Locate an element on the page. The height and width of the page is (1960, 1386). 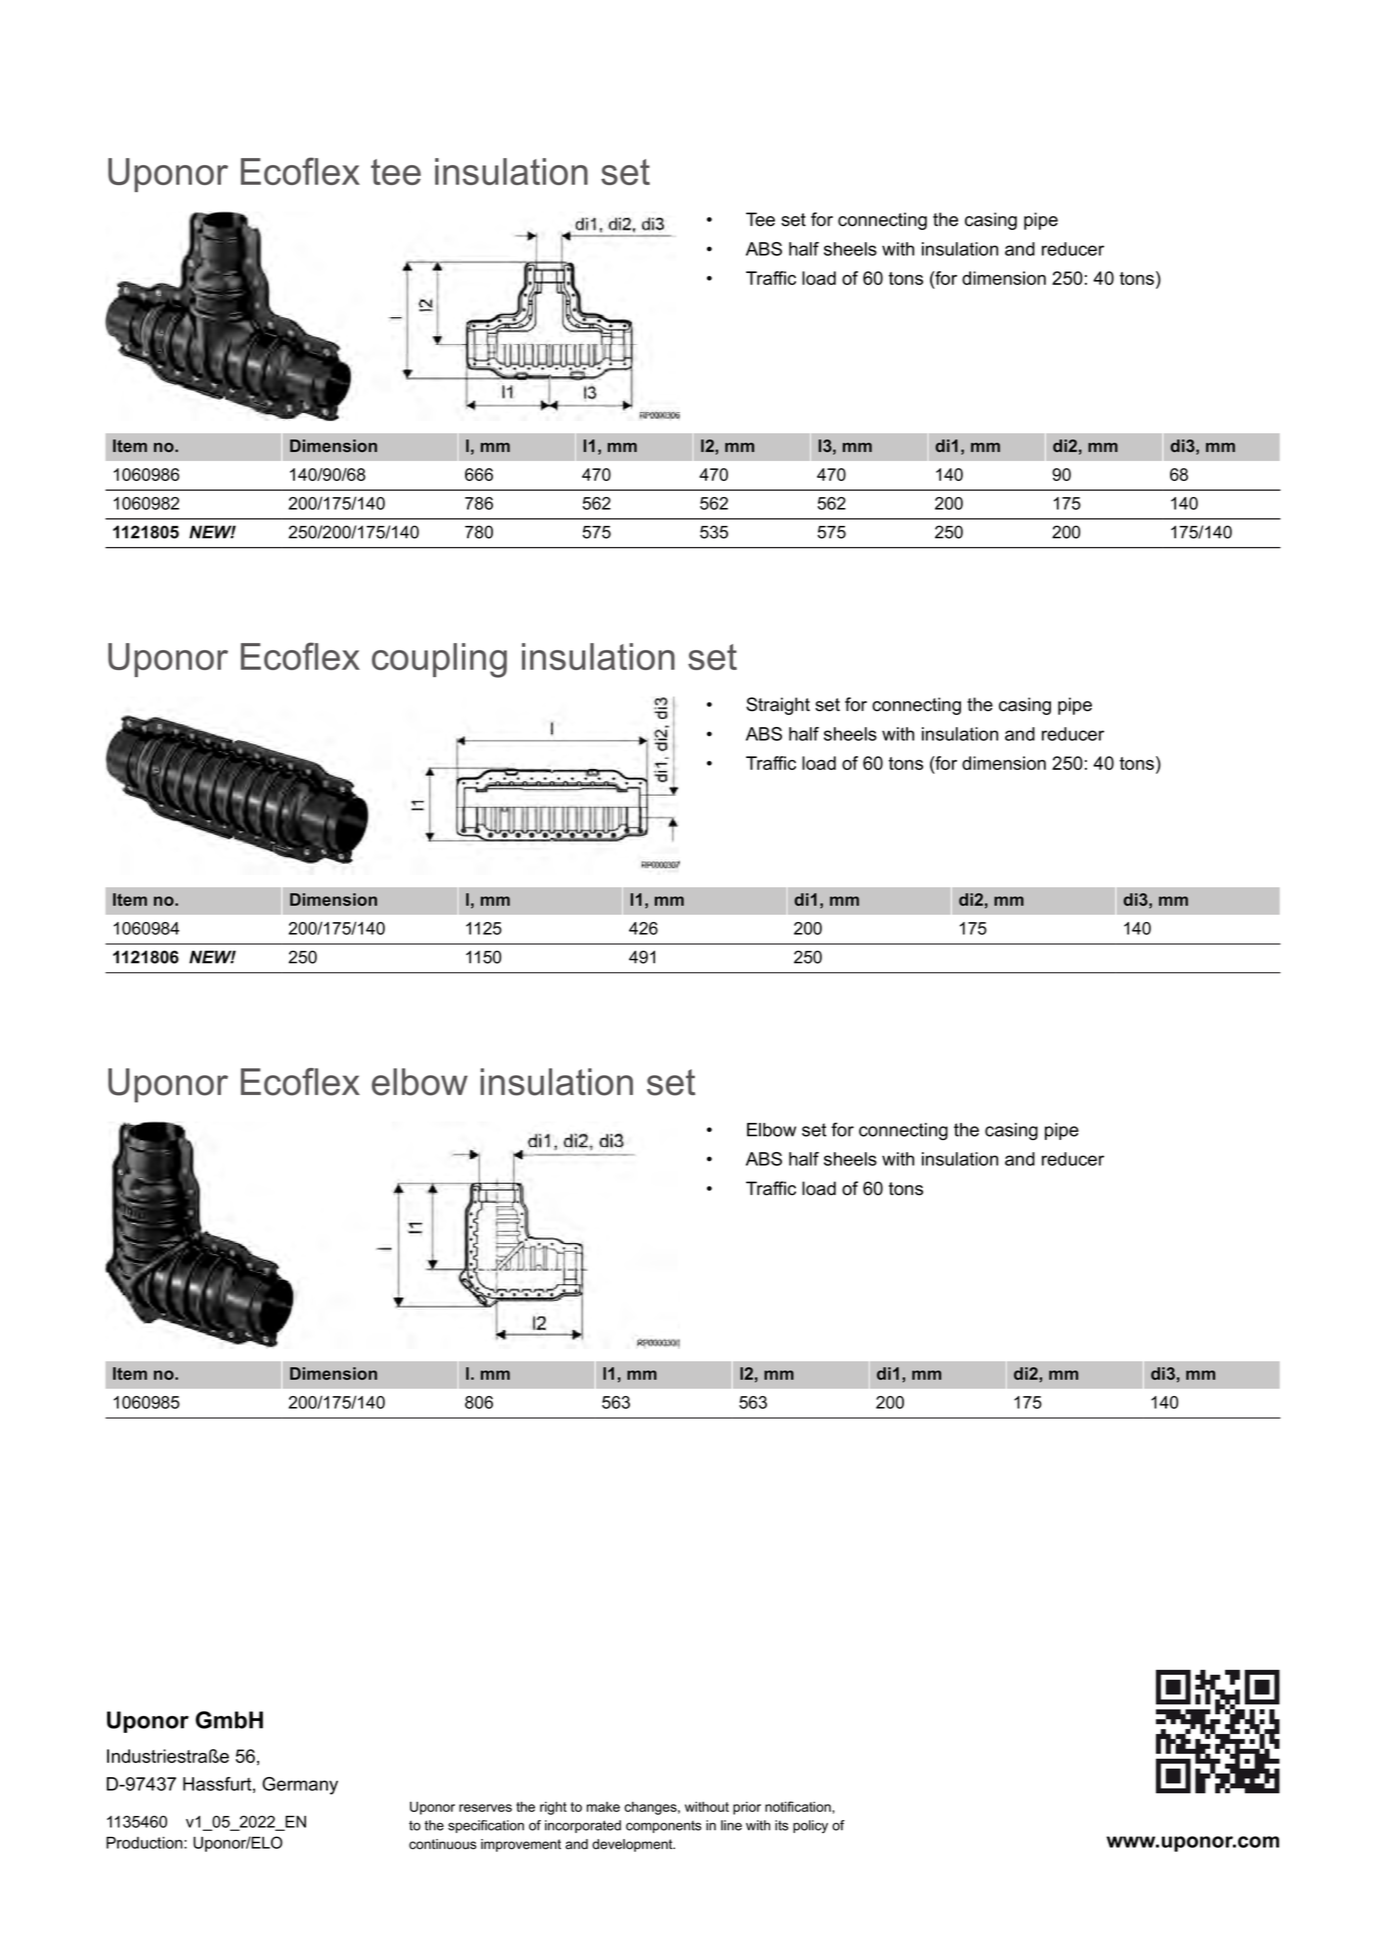
prior is located at coordinates (747, 1808).
